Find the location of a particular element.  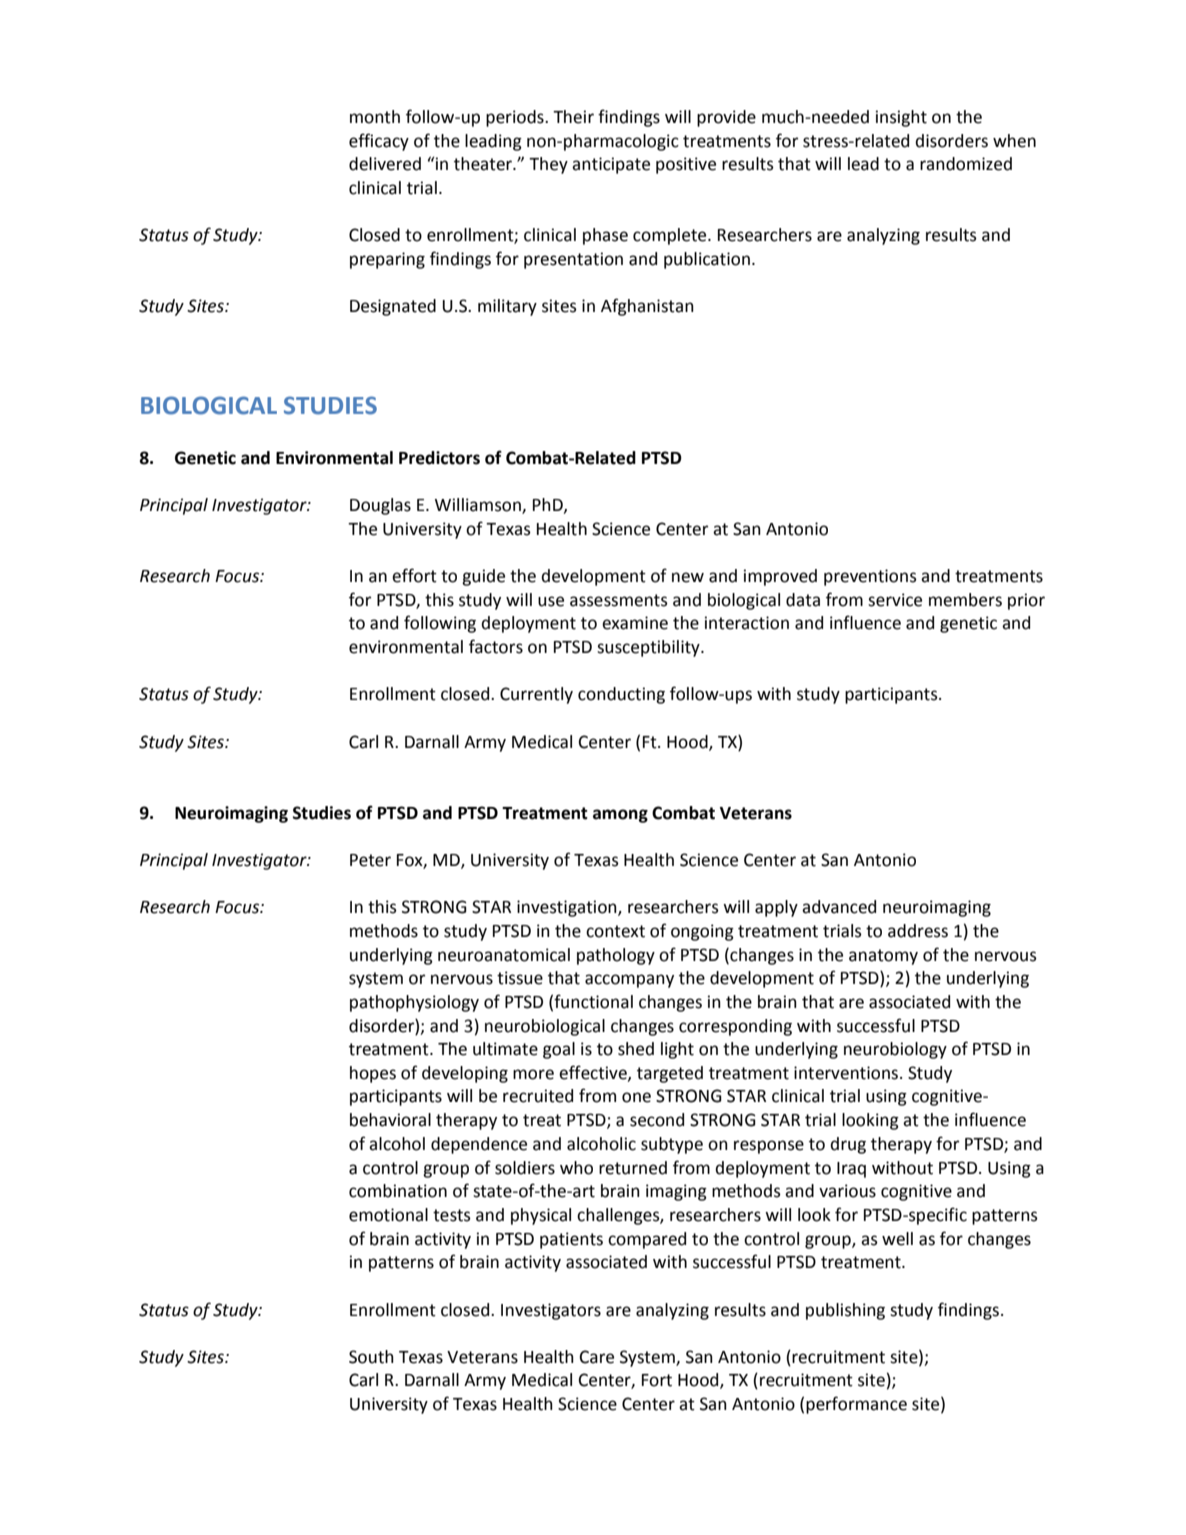

dependence is located at coordinates (479, 1145).
